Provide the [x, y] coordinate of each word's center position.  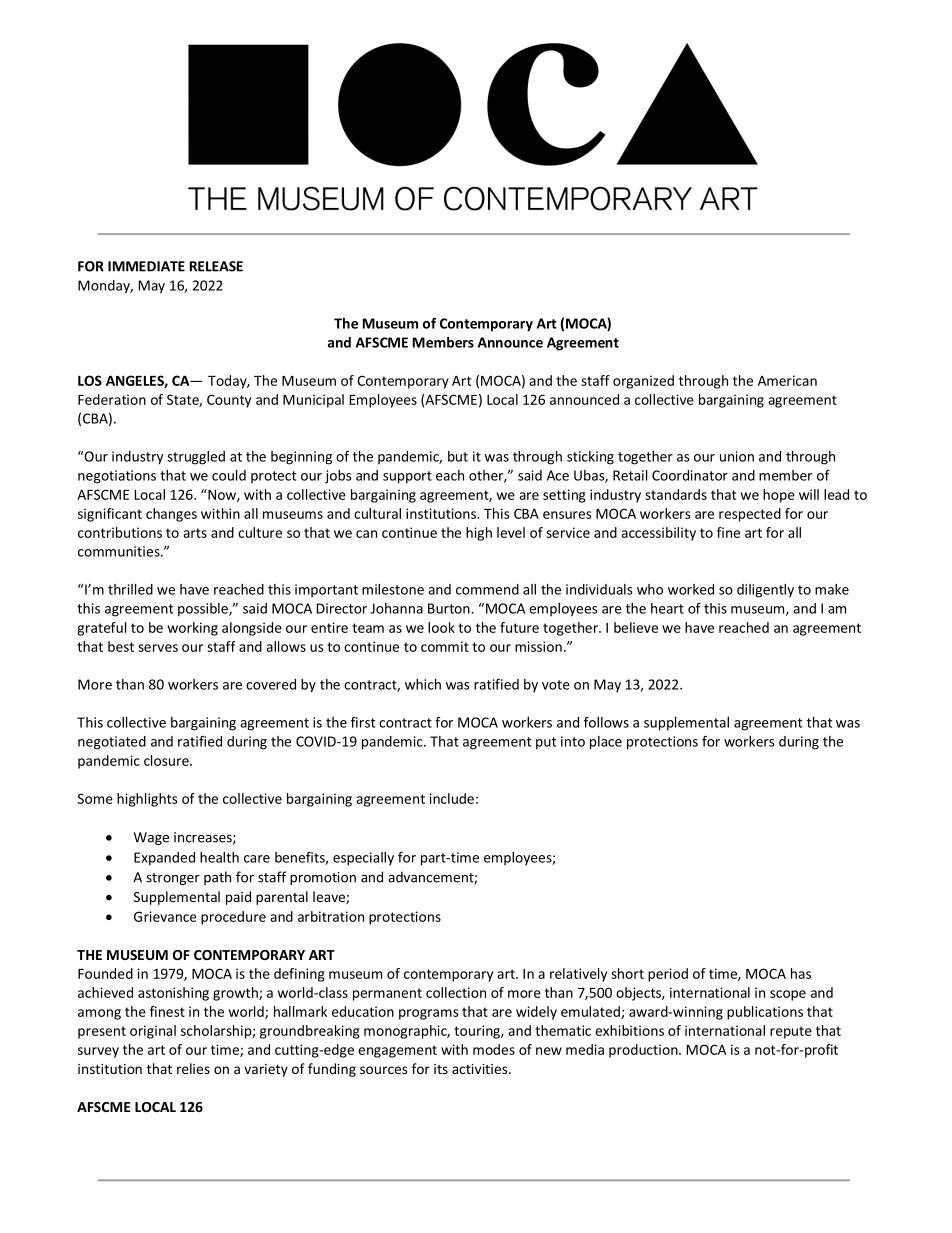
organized [643, 382]
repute [791, 1032]
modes [494, 1049]
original [153, 1032]
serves [158, 648]
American [787, 380]
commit [445, 646]
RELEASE [216, 266]
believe [636, 627]
